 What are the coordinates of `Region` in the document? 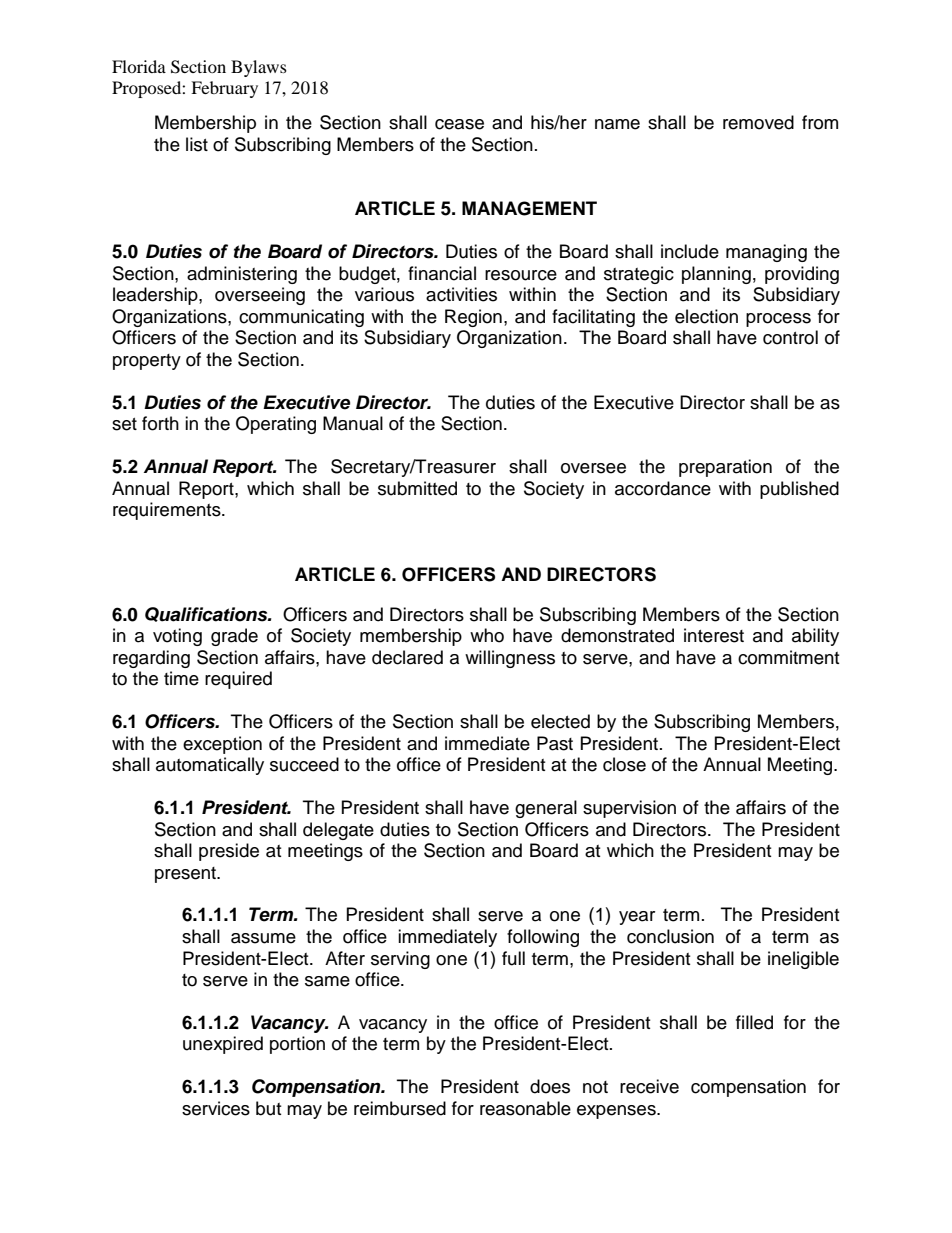 It's located at (473, 318).
